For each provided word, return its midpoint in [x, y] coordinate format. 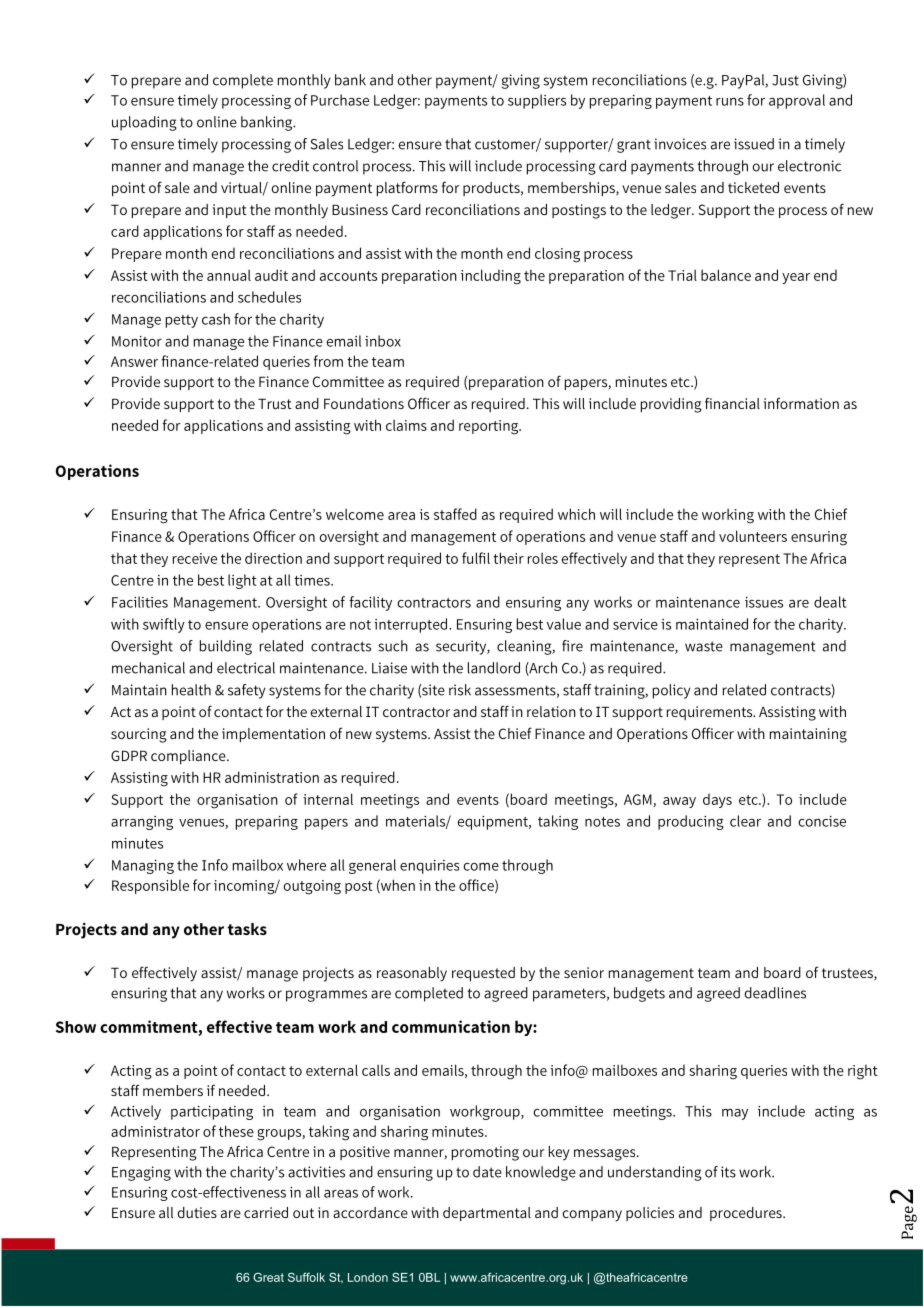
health [191, 690]
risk [460, 690]
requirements [711, 713]
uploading [144, 123]
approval [797, 101]
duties [197, 1212]
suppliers [537, 101]
